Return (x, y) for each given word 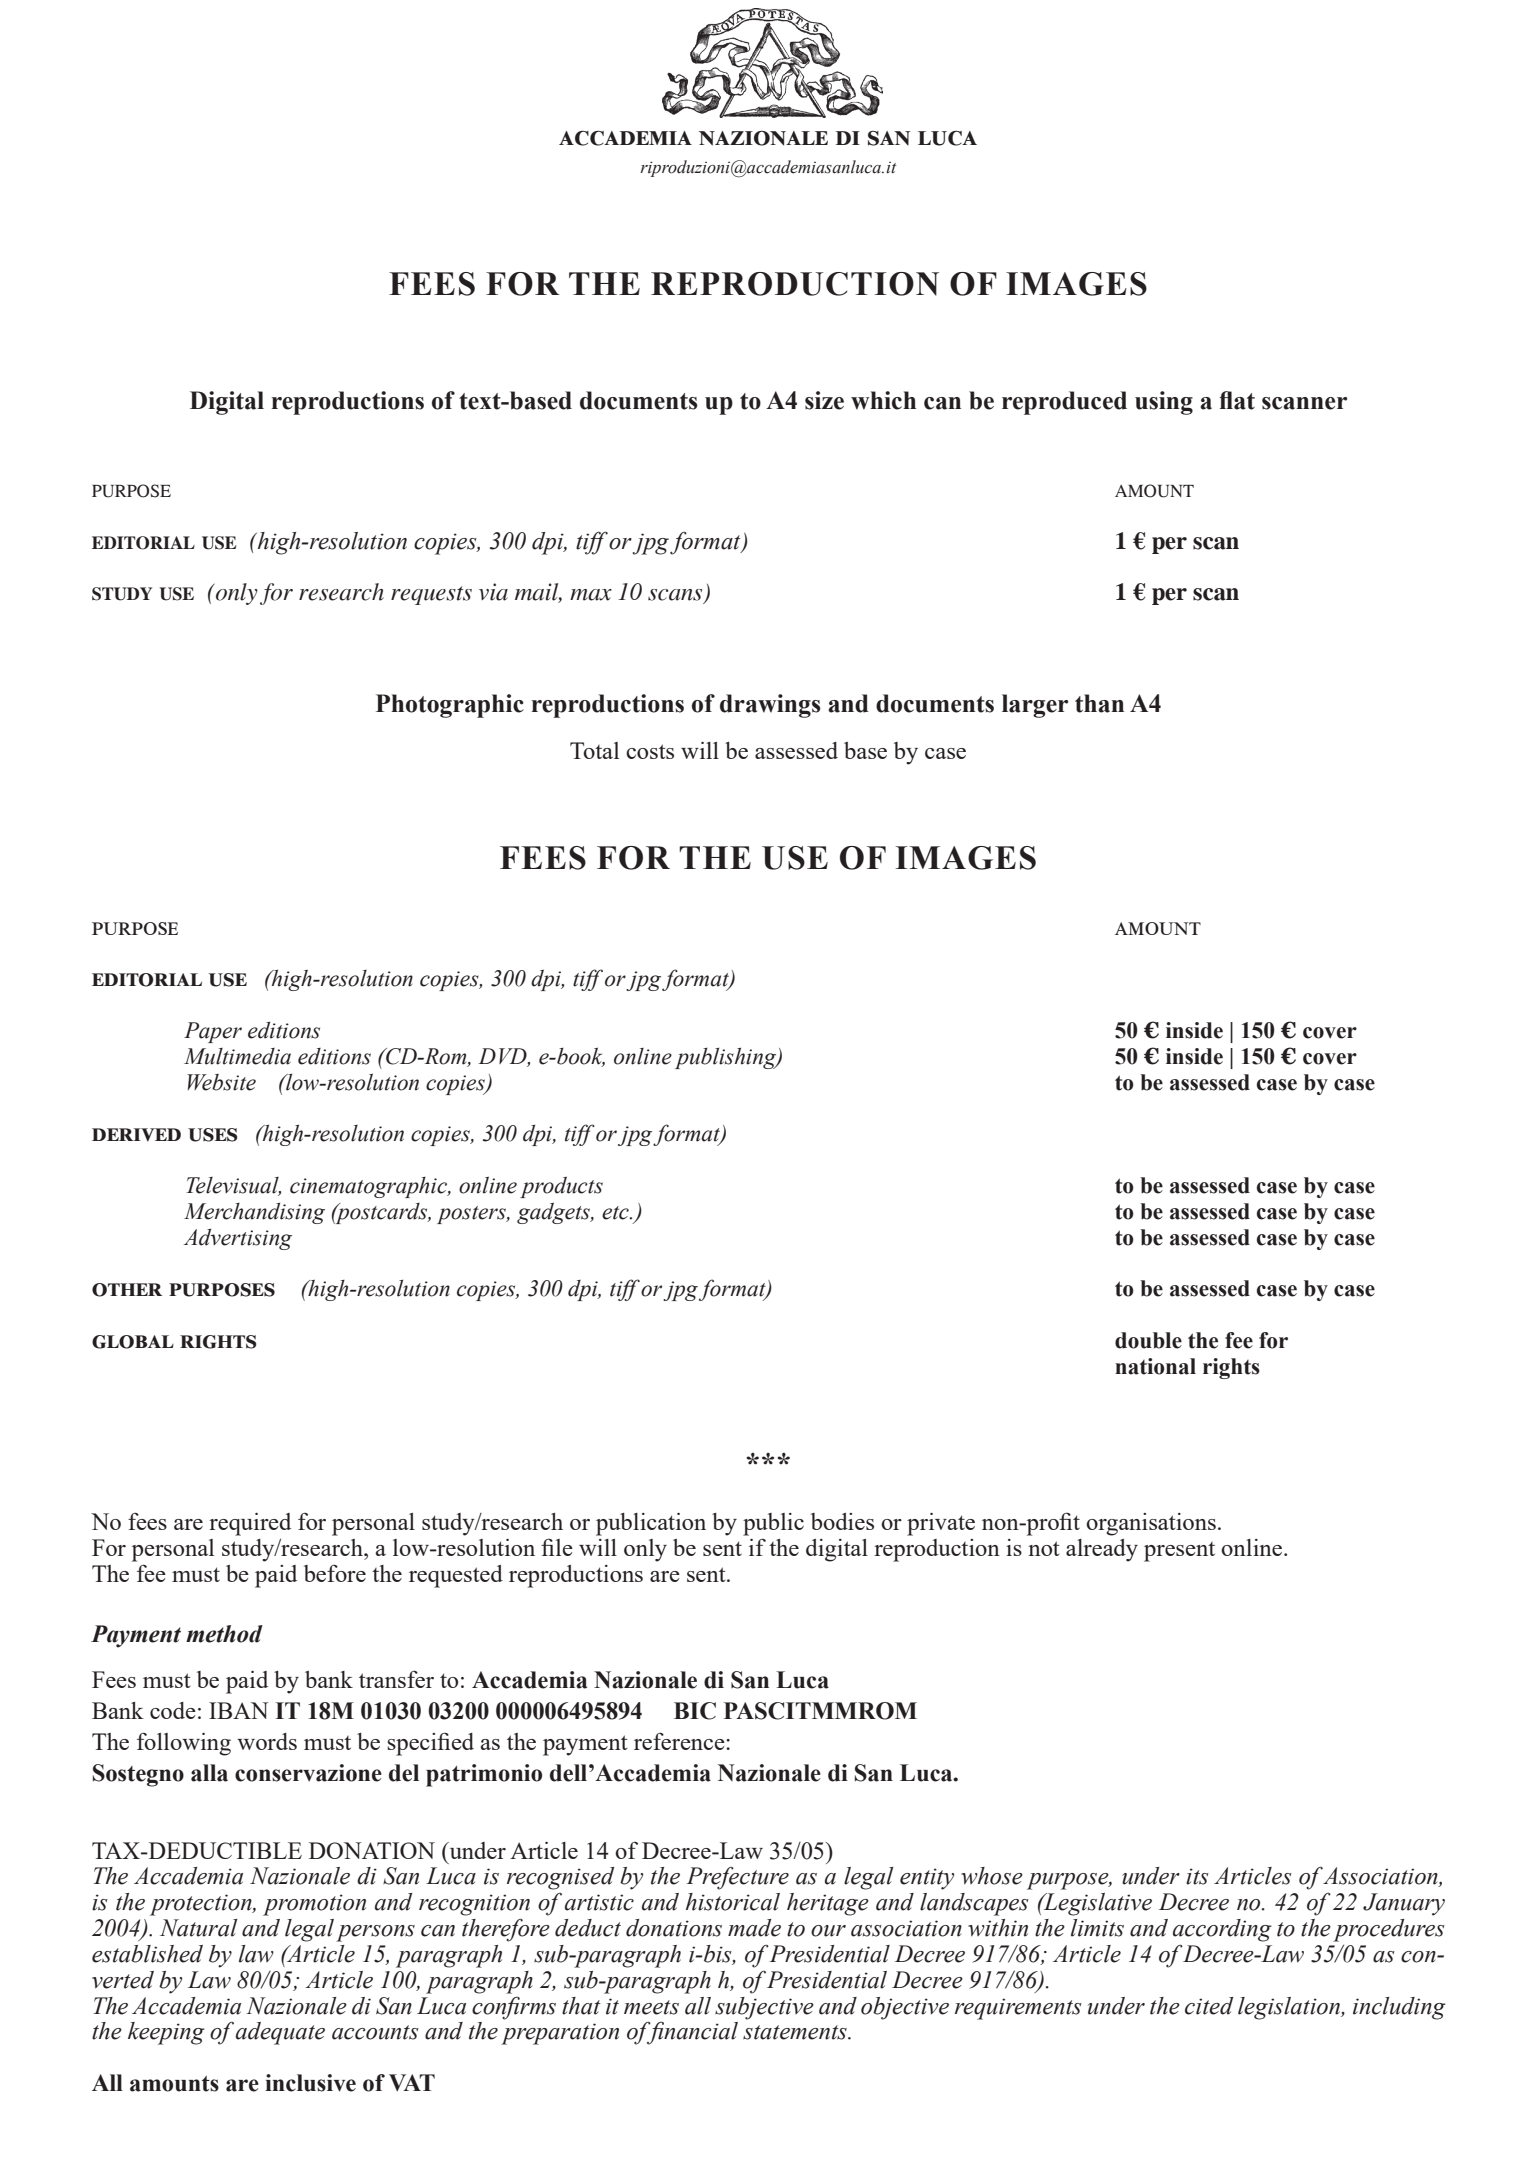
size (824, 400)
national (1155, 1366)
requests (431, 595)
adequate (280, 2033)
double (1148, 1340)
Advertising (238, 1239)
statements (796, 2032)
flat (1237, 400)
